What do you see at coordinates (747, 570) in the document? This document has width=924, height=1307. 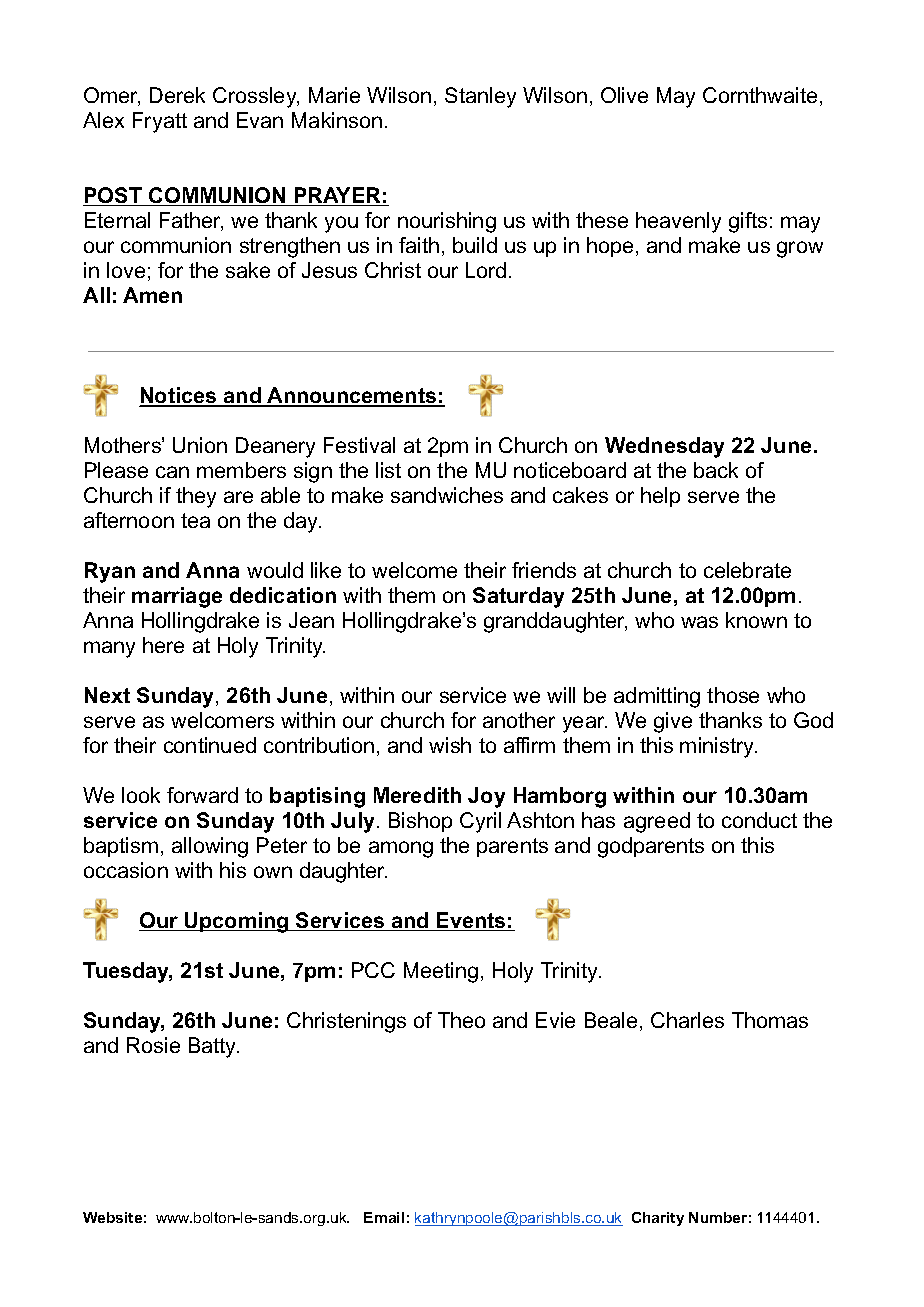 I see `celebrate` at bounding box center [747, 570].
